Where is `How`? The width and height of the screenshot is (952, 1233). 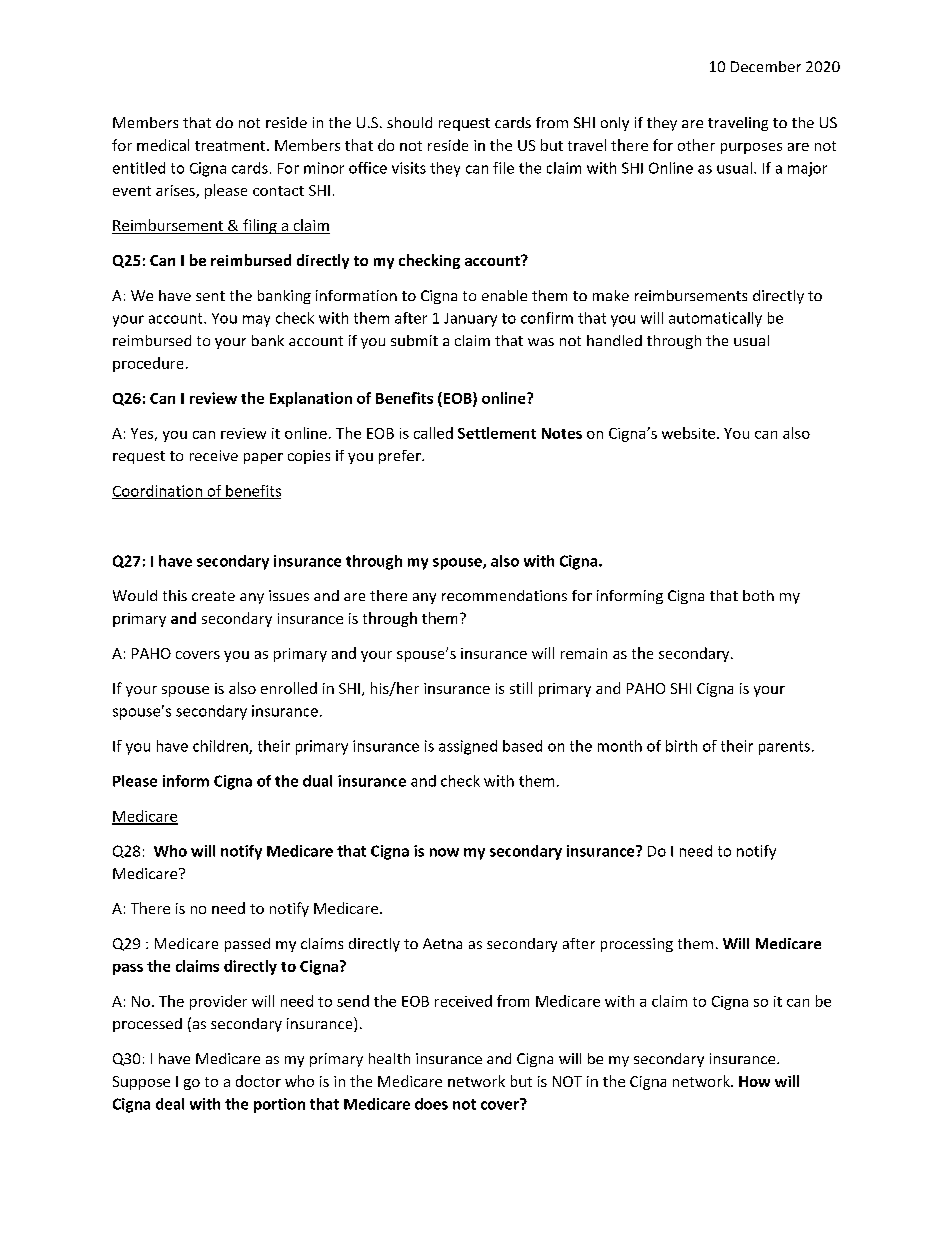 How is located at coordinates (754, 1081).
